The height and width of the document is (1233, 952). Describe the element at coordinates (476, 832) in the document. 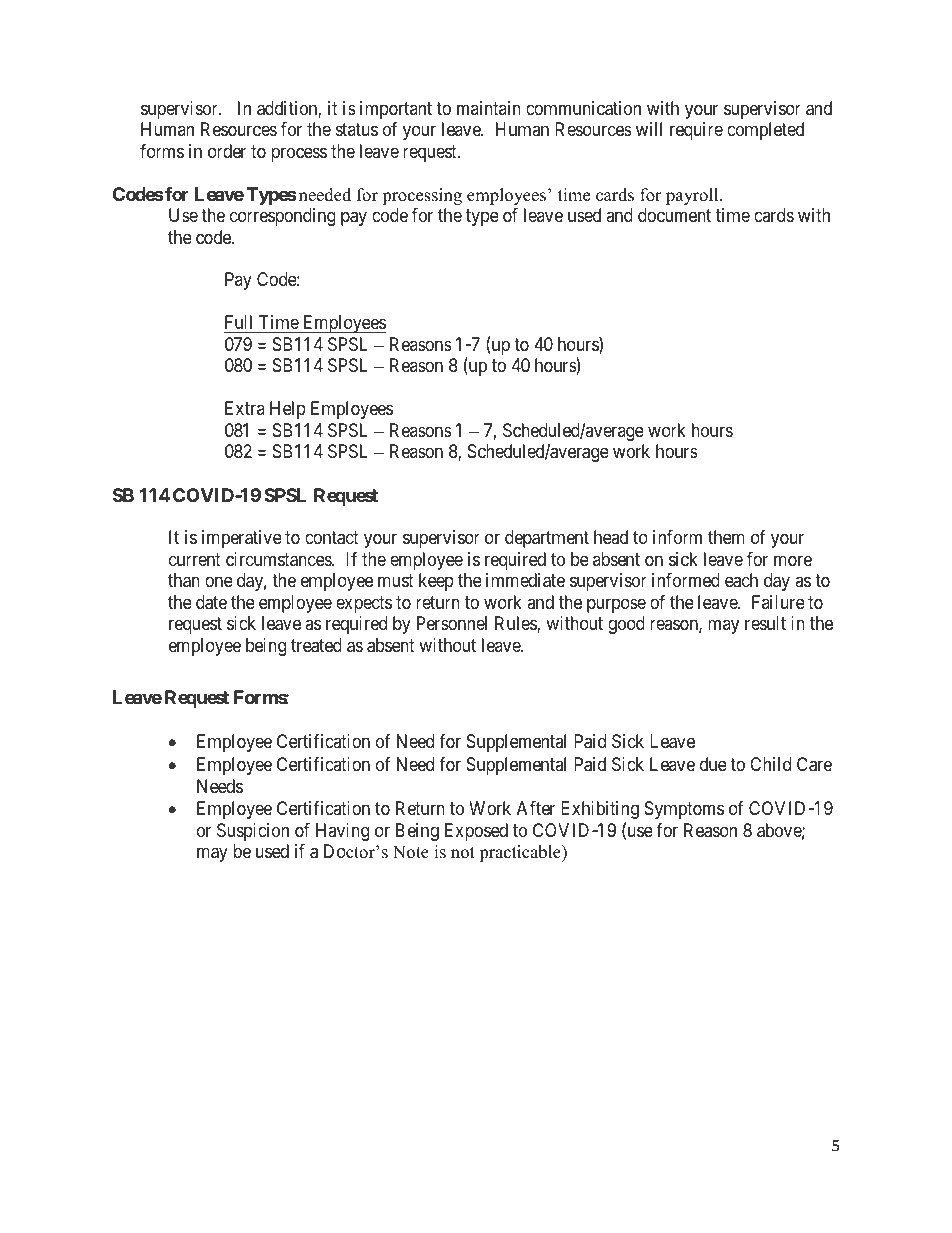

I see `Exposed` at that location.
